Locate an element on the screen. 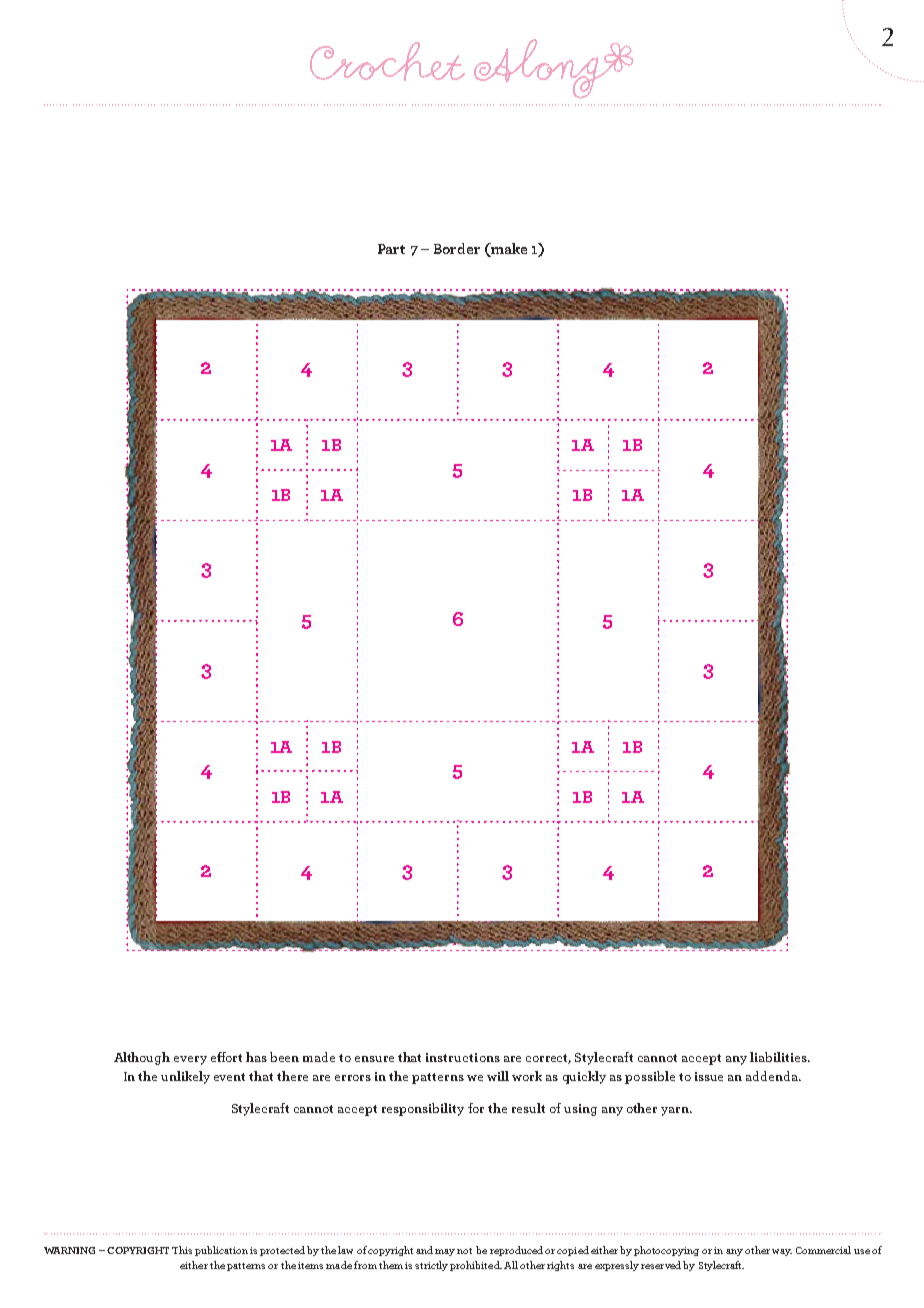  instructions is located at coordinates (463, 1057).
